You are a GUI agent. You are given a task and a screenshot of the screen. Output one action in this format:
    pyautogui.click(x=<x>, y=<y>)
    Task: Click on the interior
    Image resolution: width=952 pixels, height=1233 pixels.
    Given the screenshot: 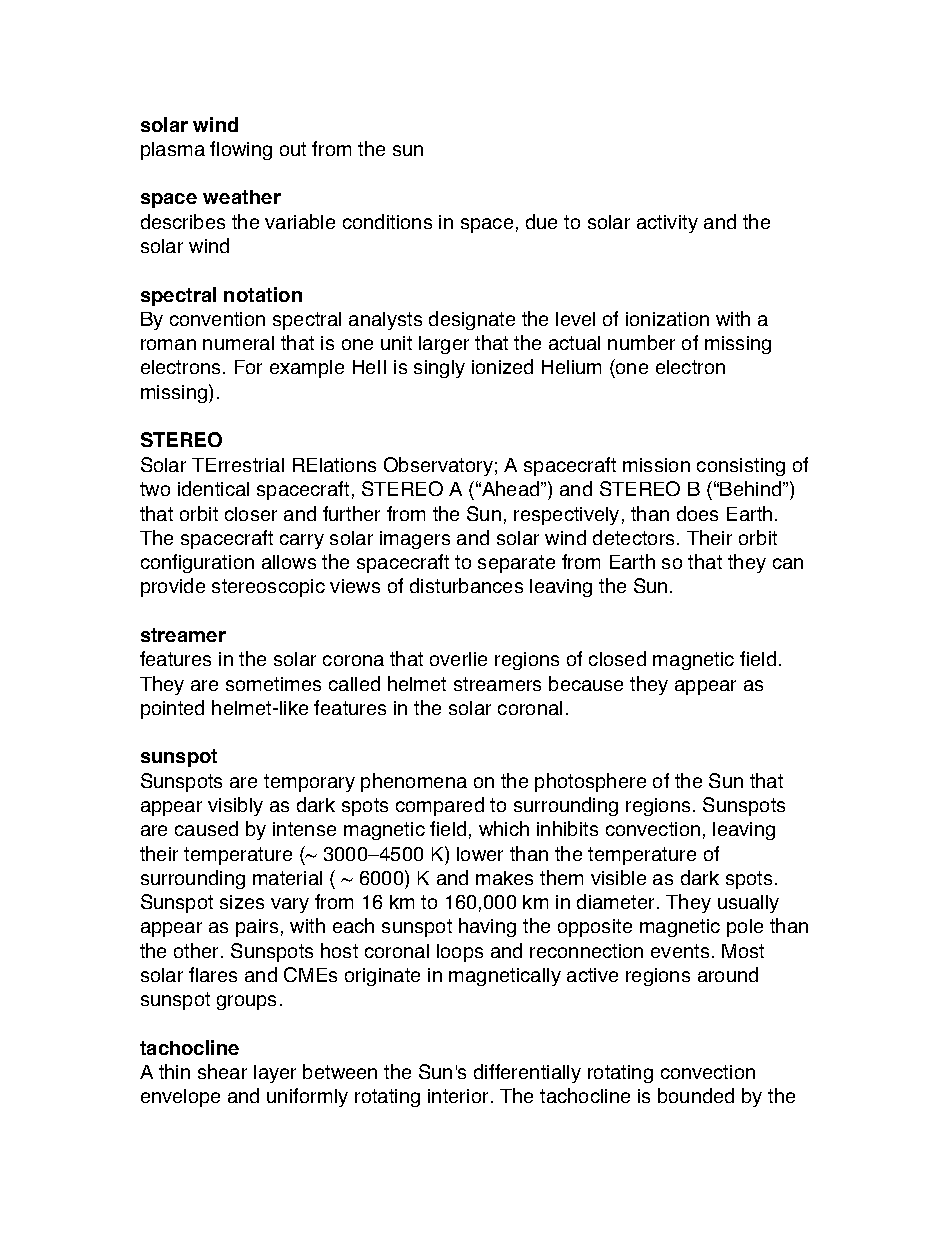 What is the action you would take?
    pyautogui.click(x=458, y=1096)
